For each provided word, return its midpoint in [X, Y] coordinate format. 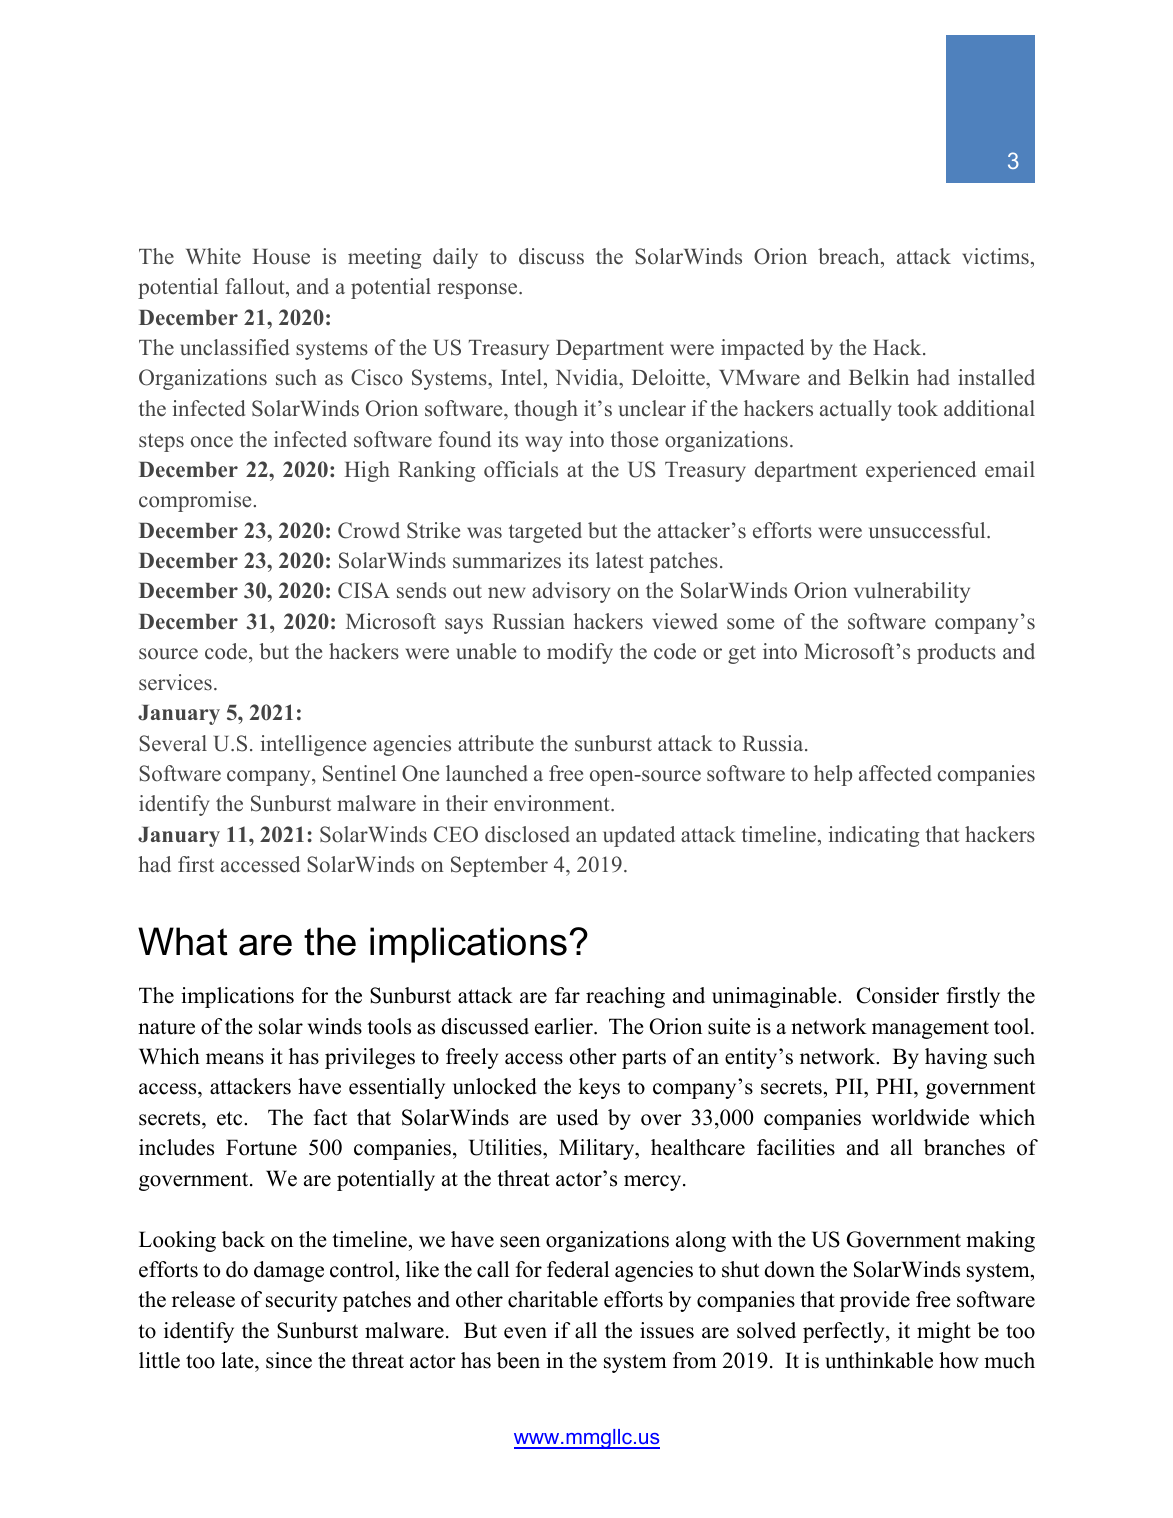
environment [553, 803]
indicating [874, 836]
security [301, 1301]
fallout [256, 288]
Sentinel [359, 773]
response [479, 291]
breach [850, 256]
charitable [553, 1299]
